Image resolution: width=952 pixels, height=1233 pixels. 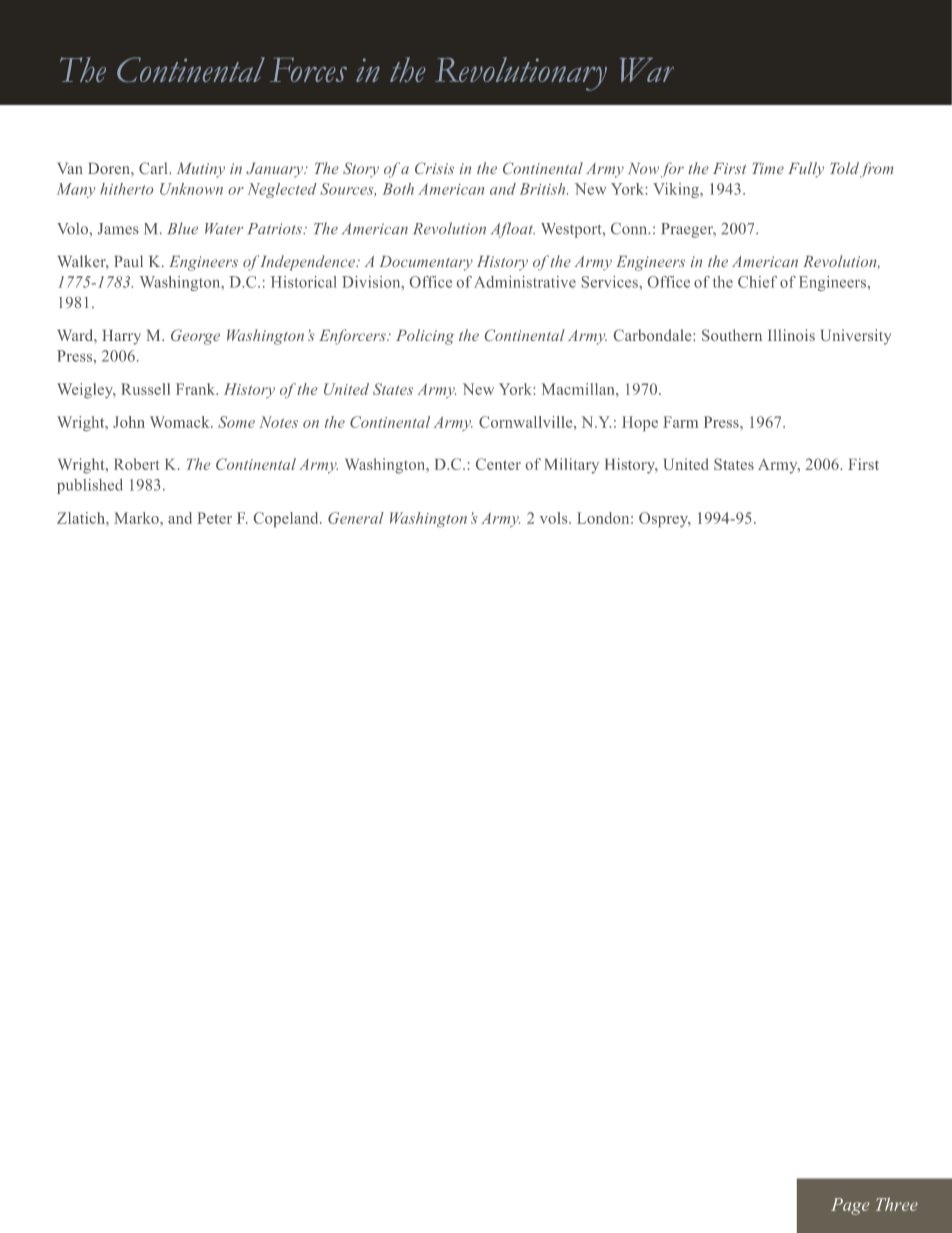 I want to click on Crisis, so click(x=434, y=168).
